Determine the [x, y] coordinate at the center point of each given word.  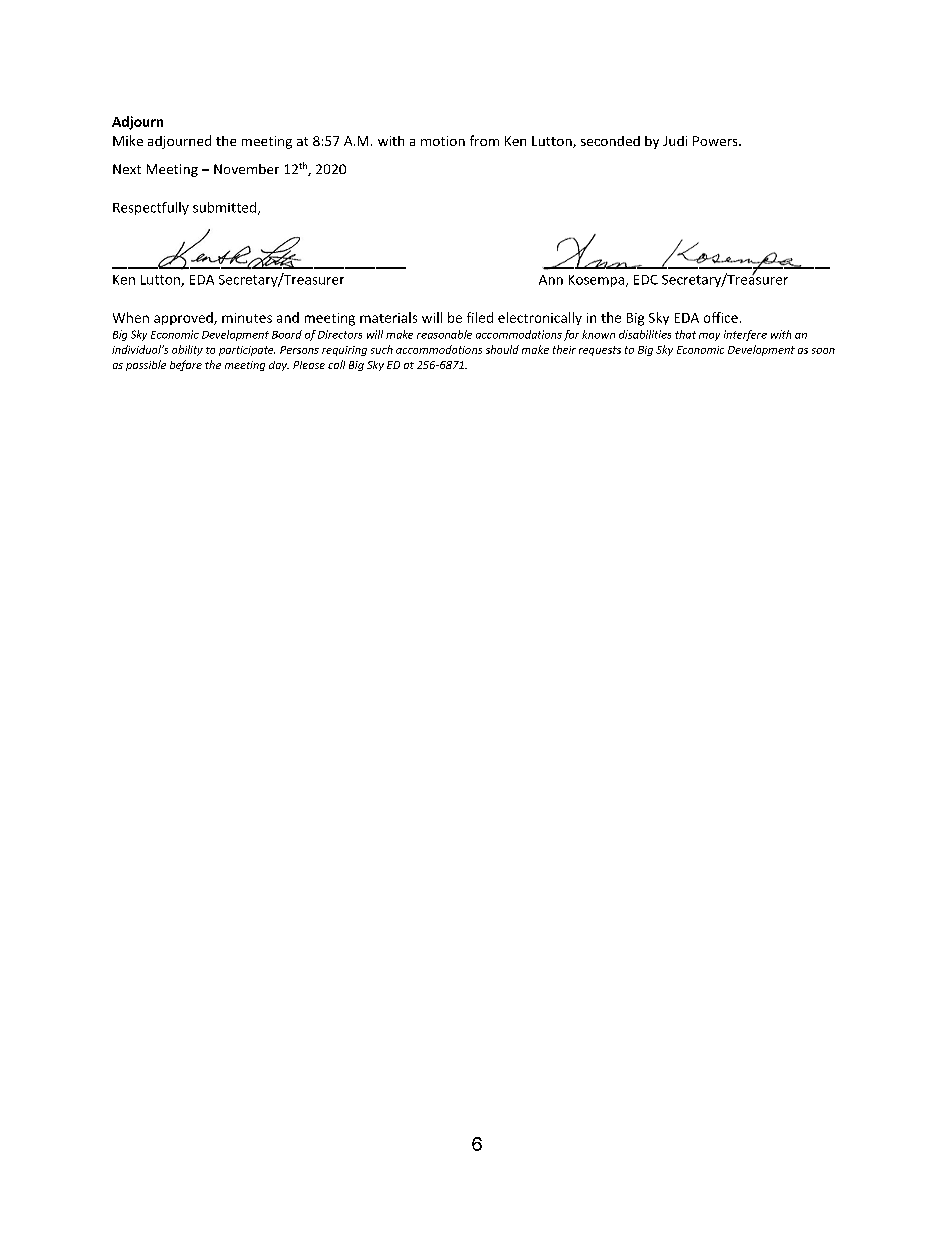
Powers [716, 141]
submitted [224, 207]
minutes [247, 318]
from [484, 140]
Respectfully [151, 208]
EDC [646, 280]
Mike [128, 140]
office [721, 317]
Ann [551, 280]
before [186, 365]
